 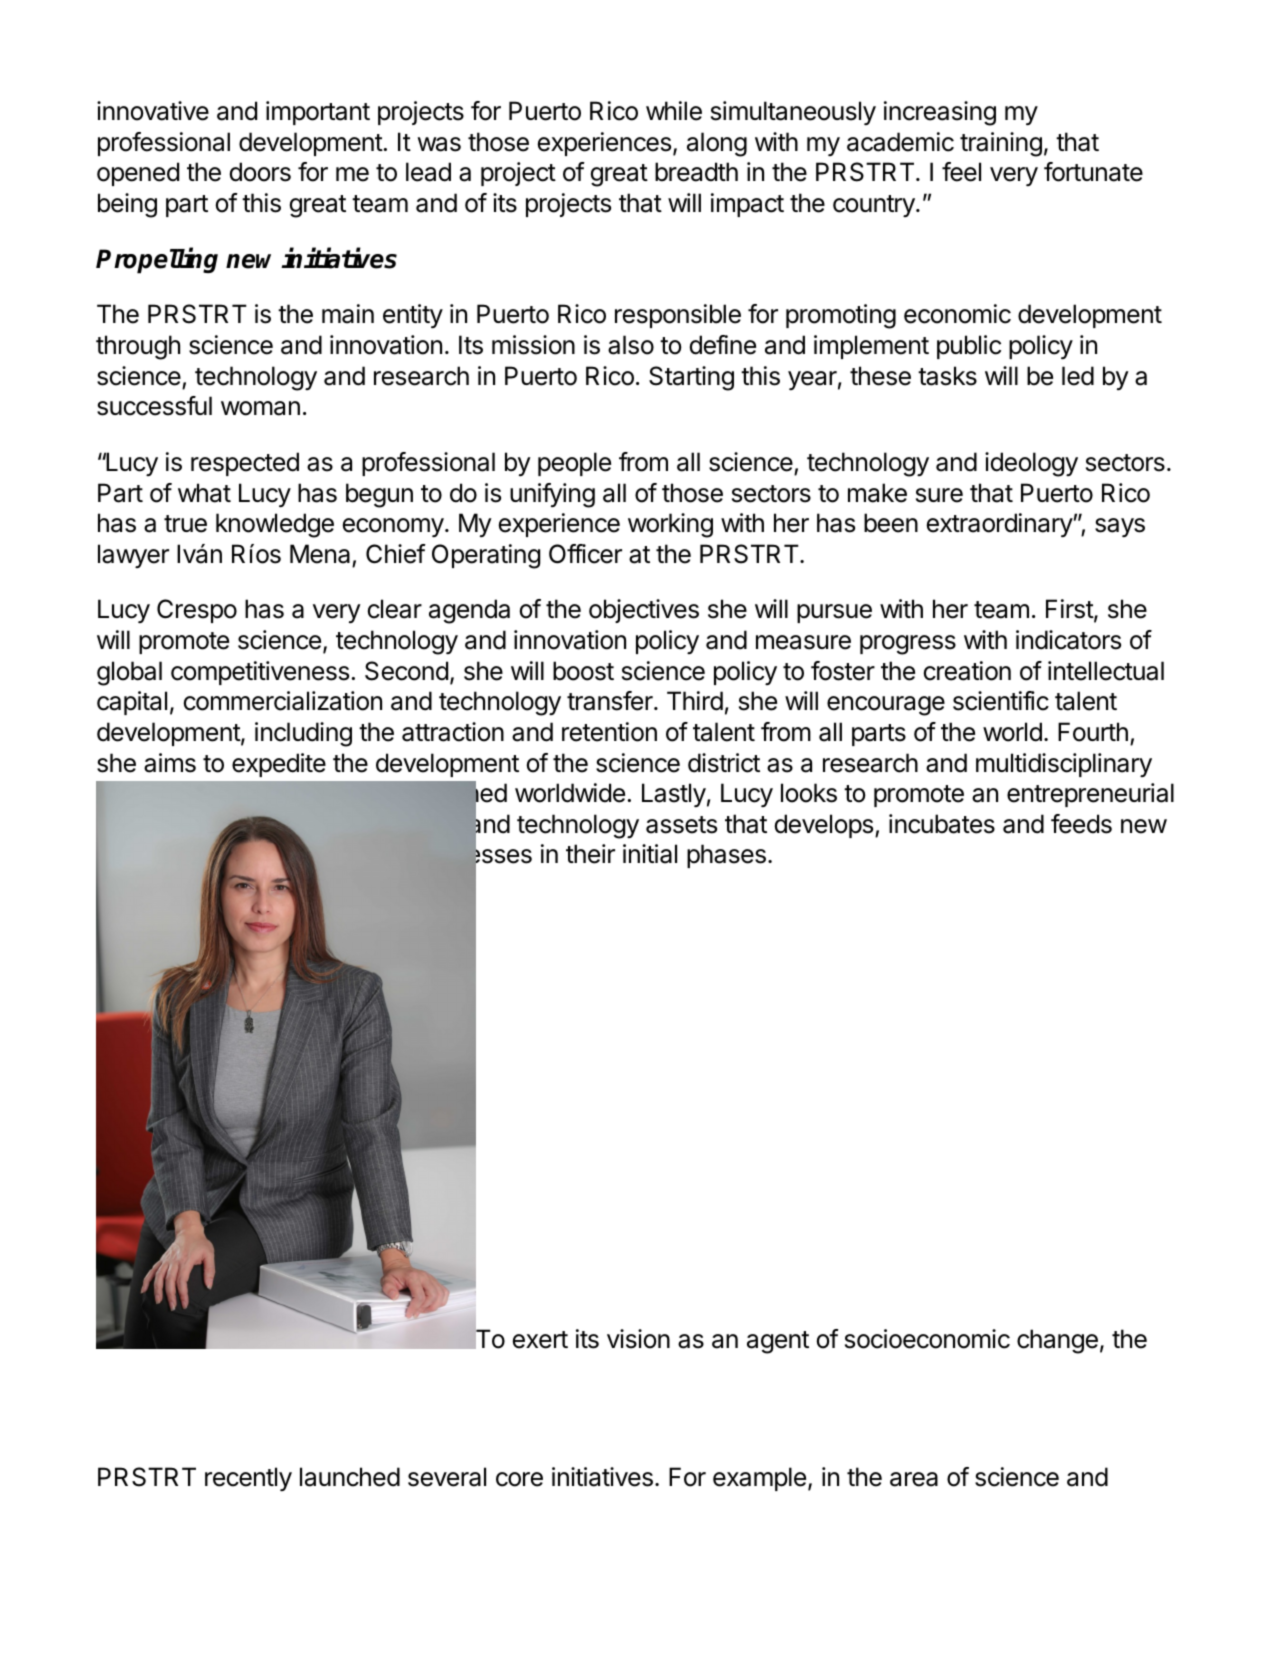 What do you see at coordinates (279, 765) in the document?
I see `expedite` at bounding box center [279, 765].
